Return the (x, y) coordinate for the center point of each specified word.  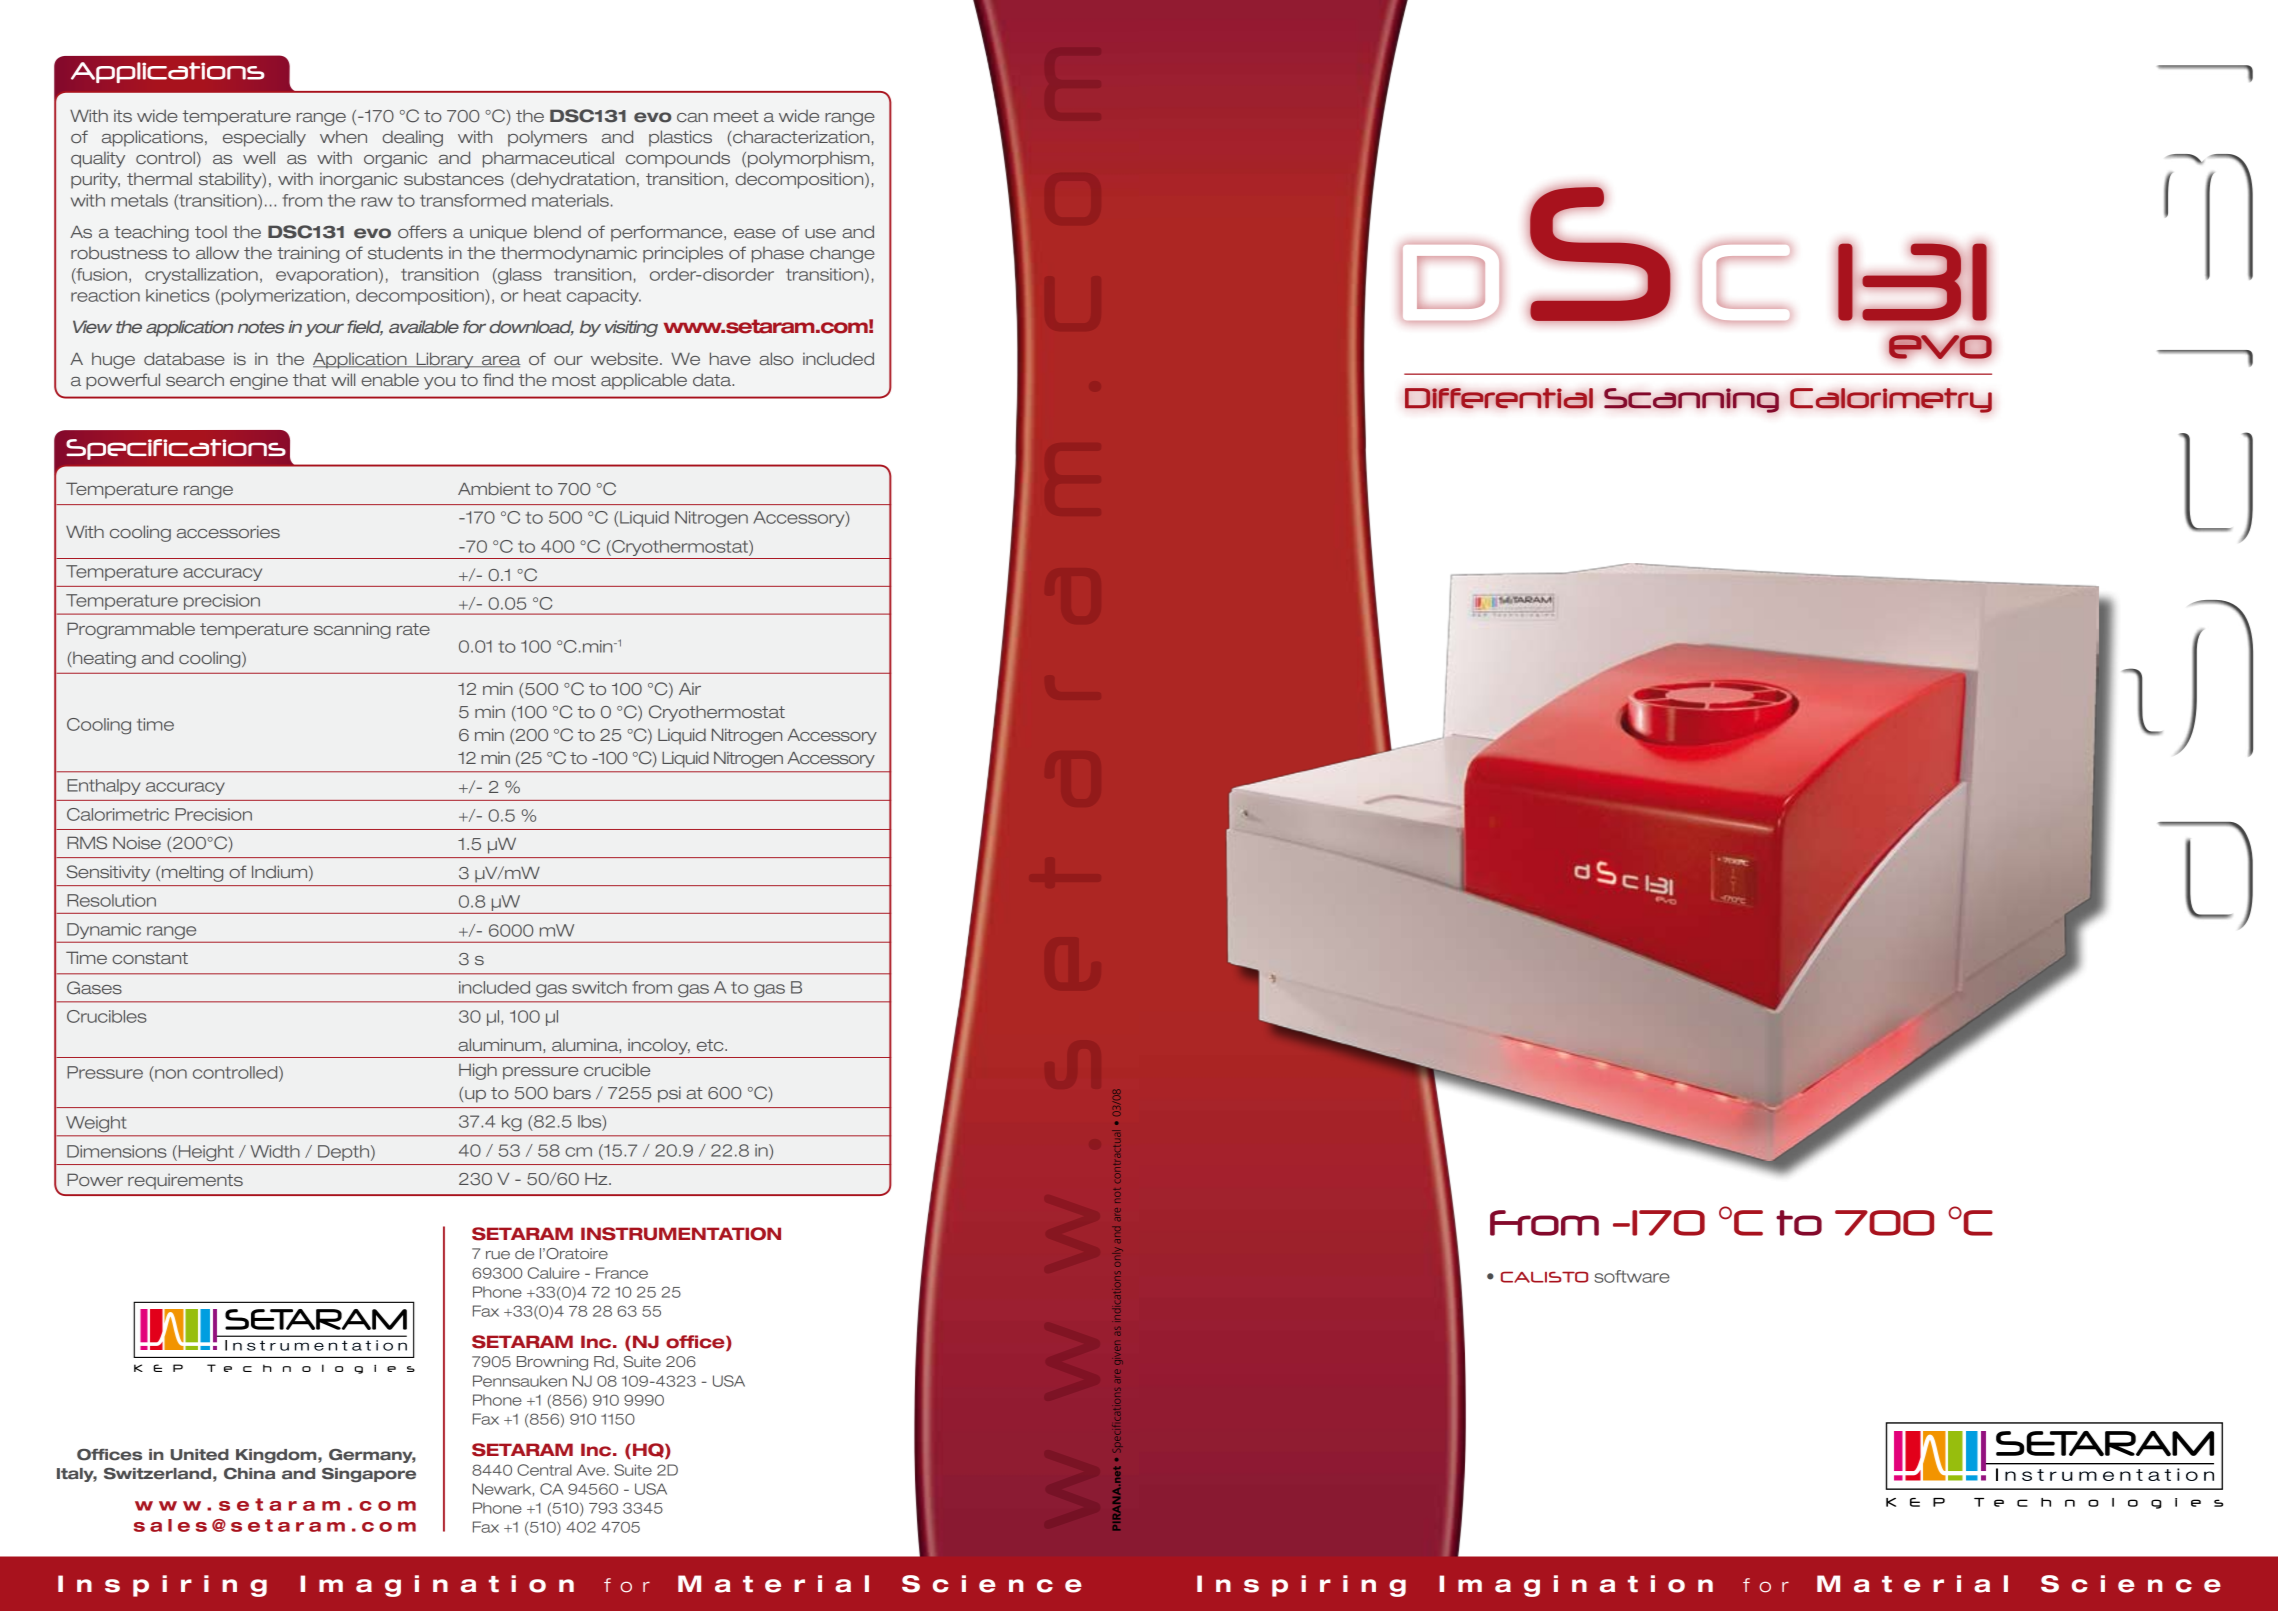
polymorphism (808, 159)
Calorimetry (1891, 400)
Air (690, 688)
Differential (1499, 398)
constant (150, 958)
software (1632, 1276)
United (200, 1455)
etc (711, 1045)
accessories (228, 531)
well (259, 157)
